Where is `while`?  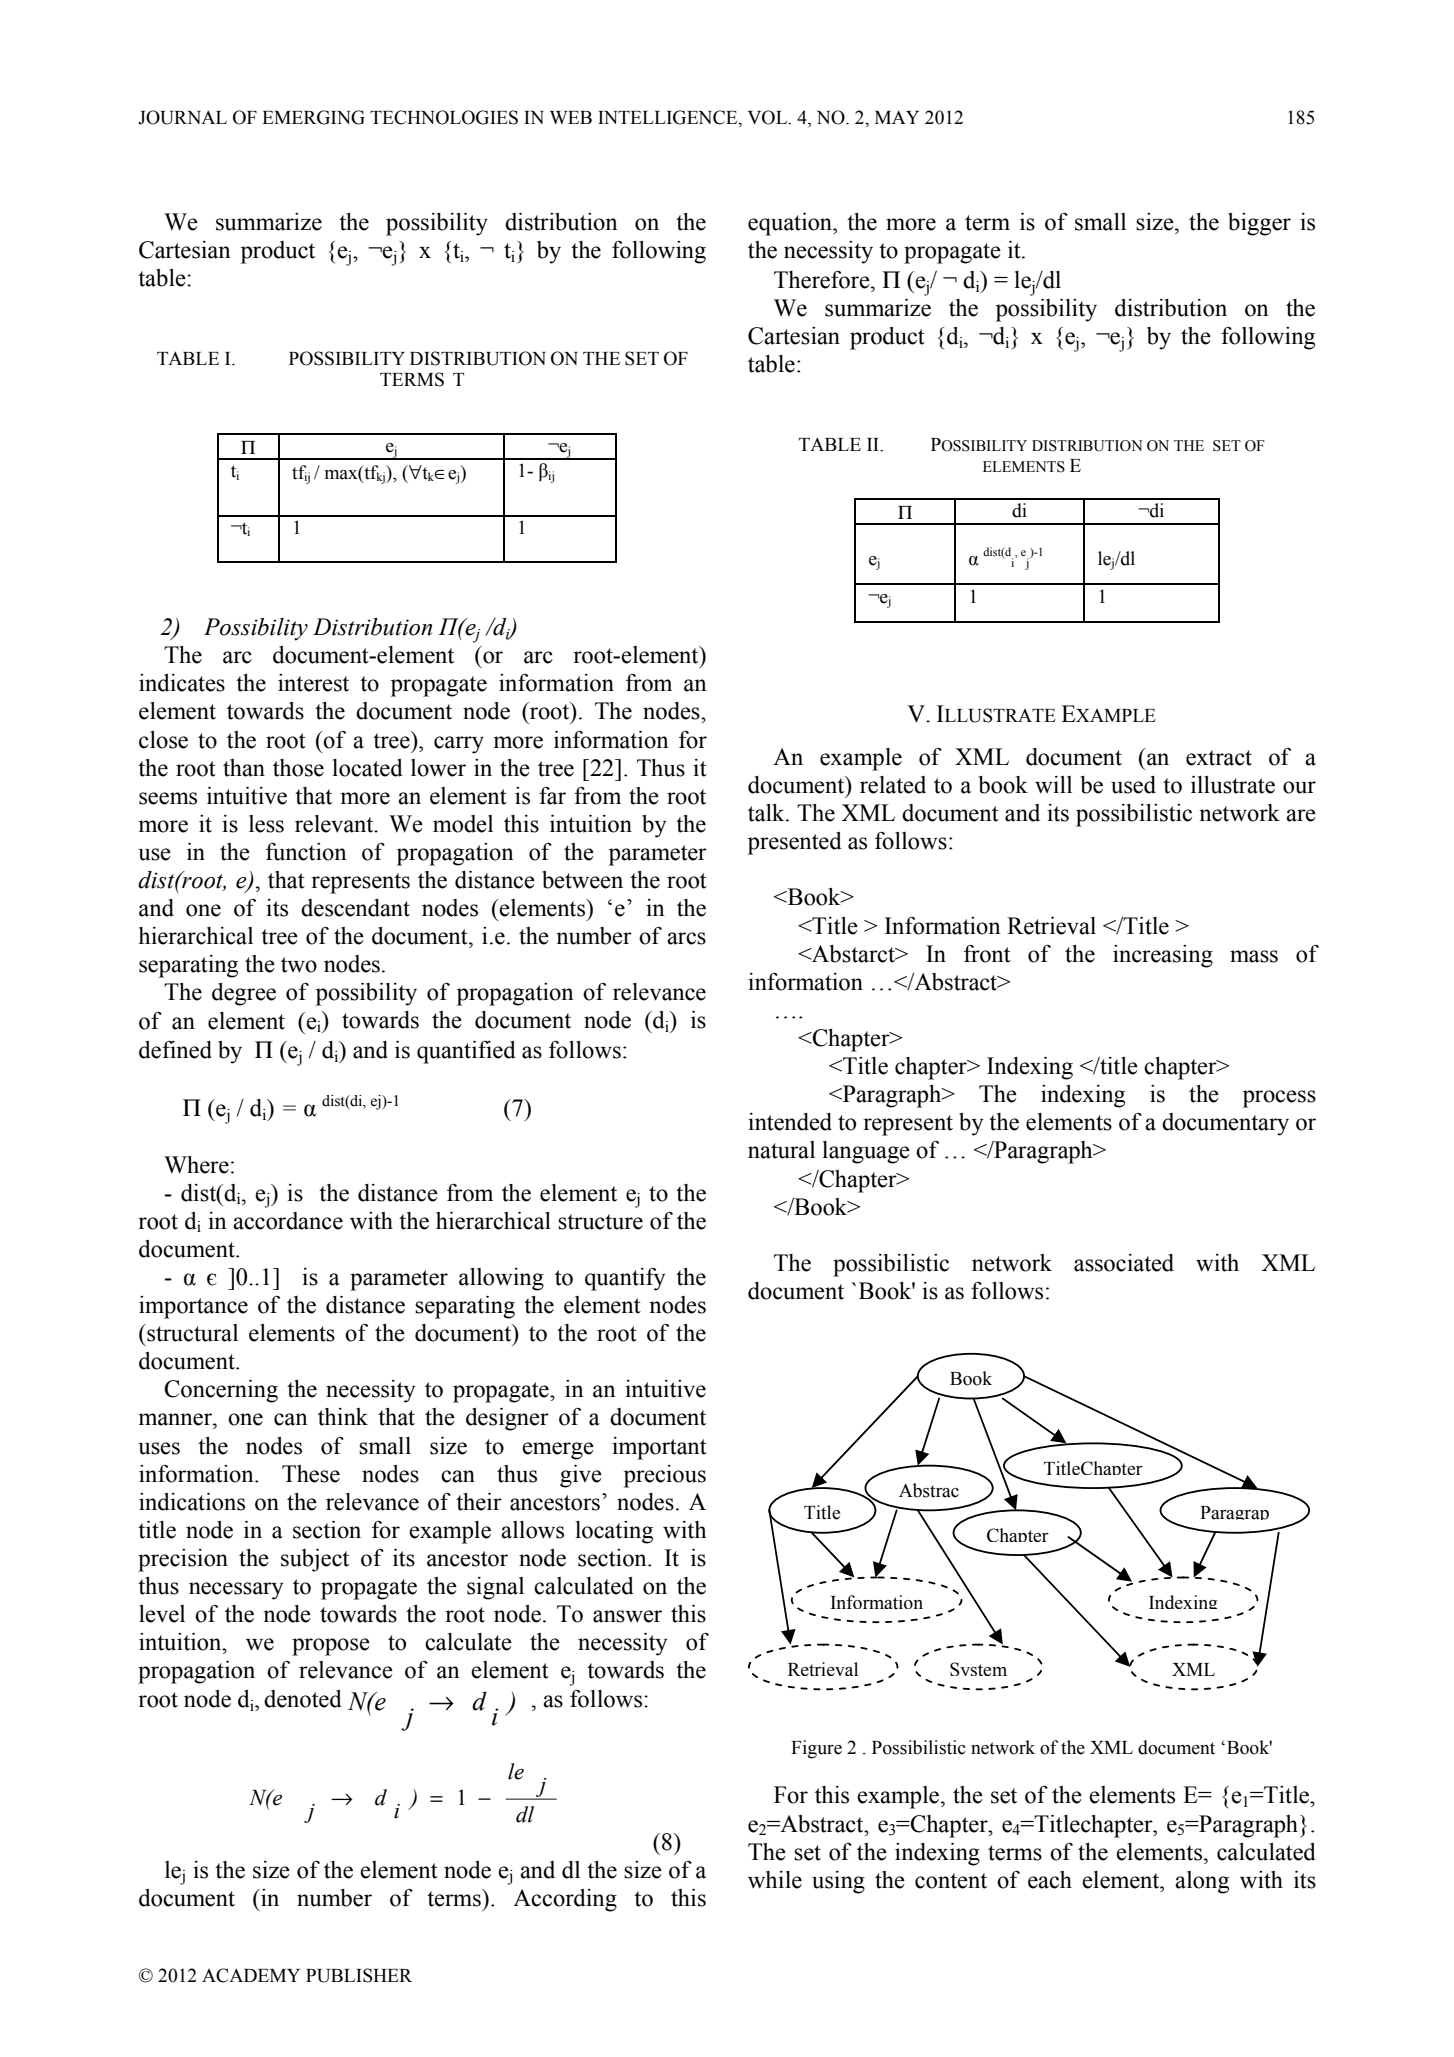
while is located at coordinates (775, 1880).
